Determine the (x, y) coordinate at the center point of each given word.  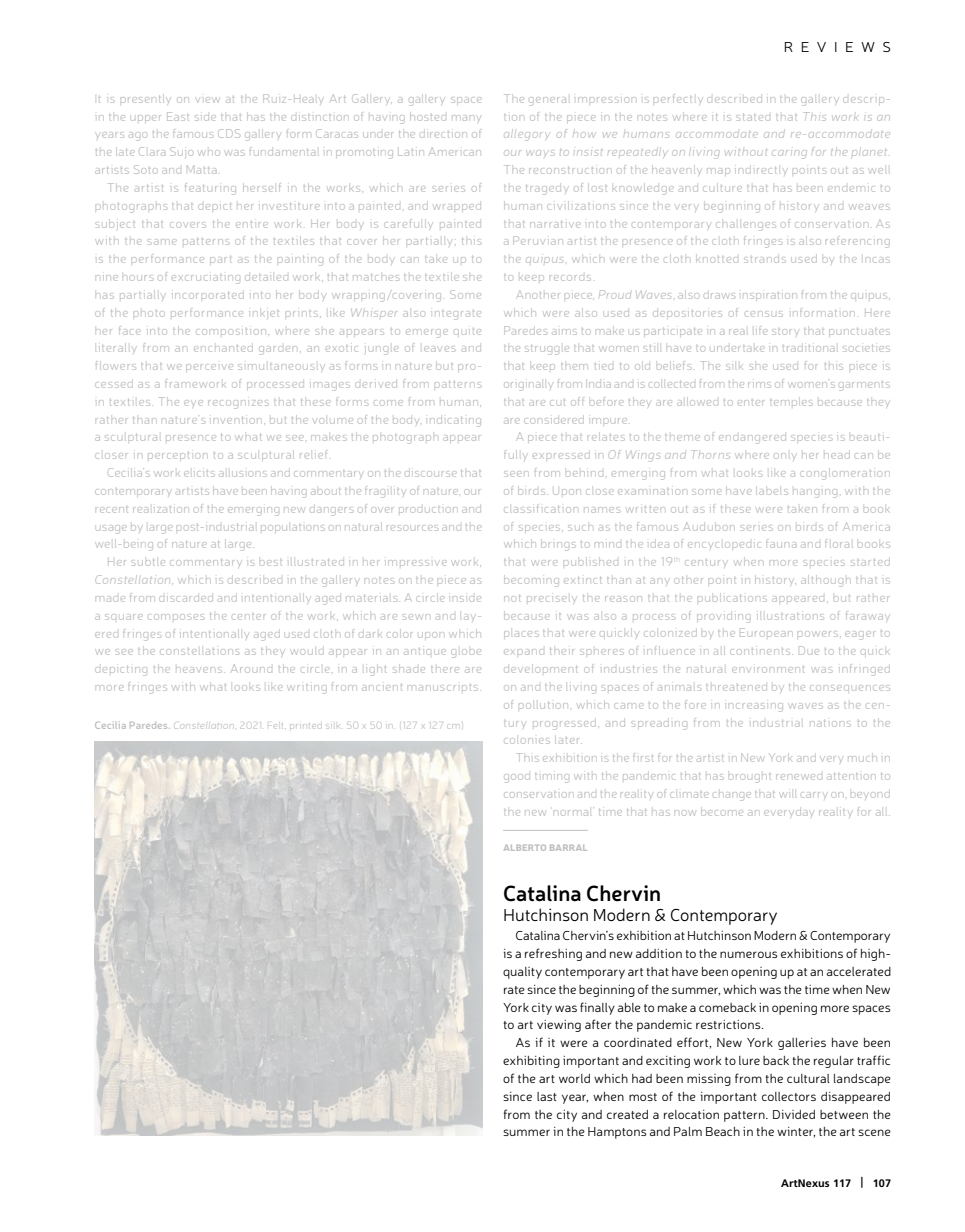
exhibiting (531, 1062)
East (178, 116)
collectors (789, 1096)
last (547, 1096)
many (465, 118)
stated (753, 117)
